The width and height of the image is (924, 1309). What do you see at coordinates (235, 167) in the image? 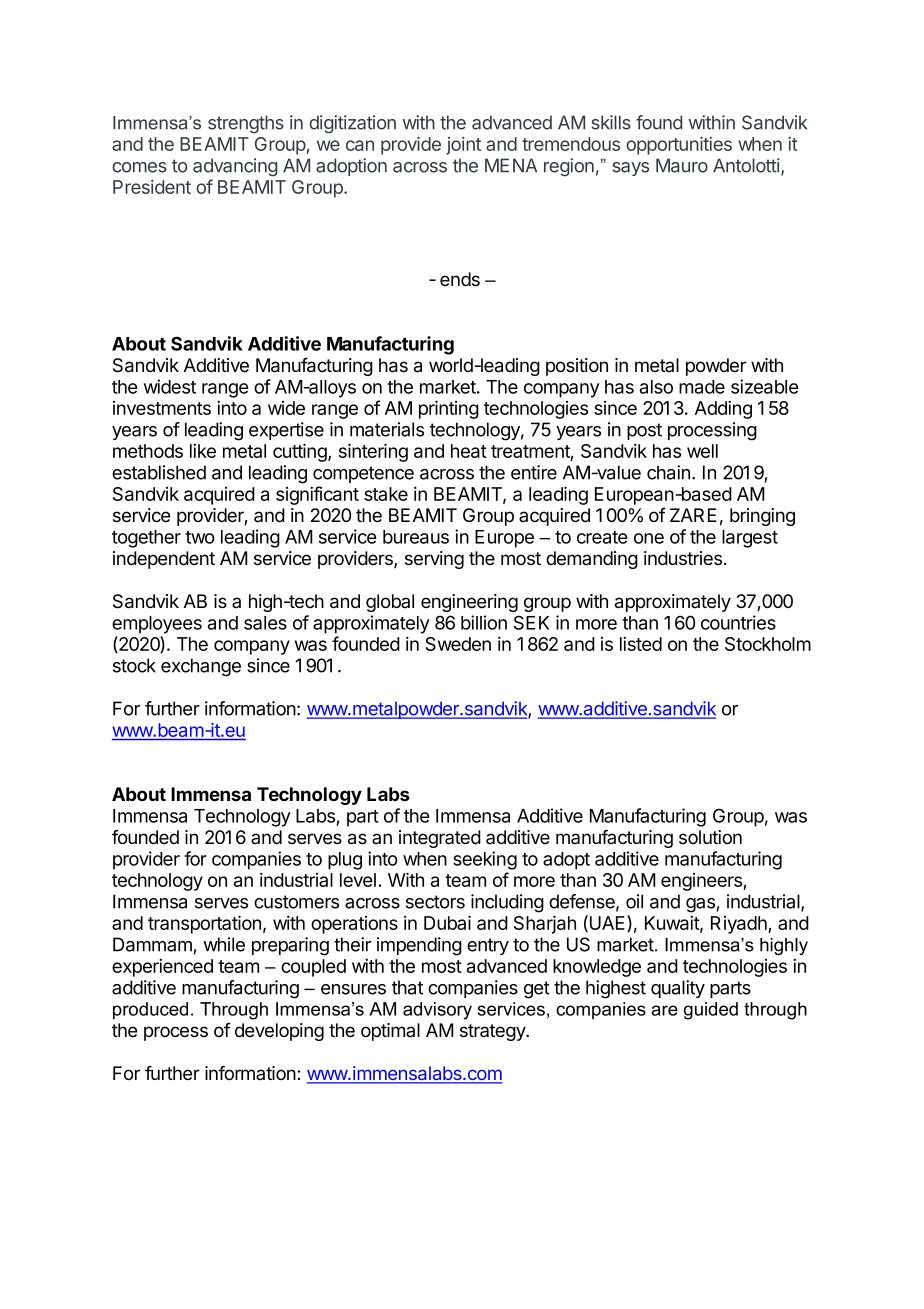
I see `advancing` at bounding box center [235, 167].
